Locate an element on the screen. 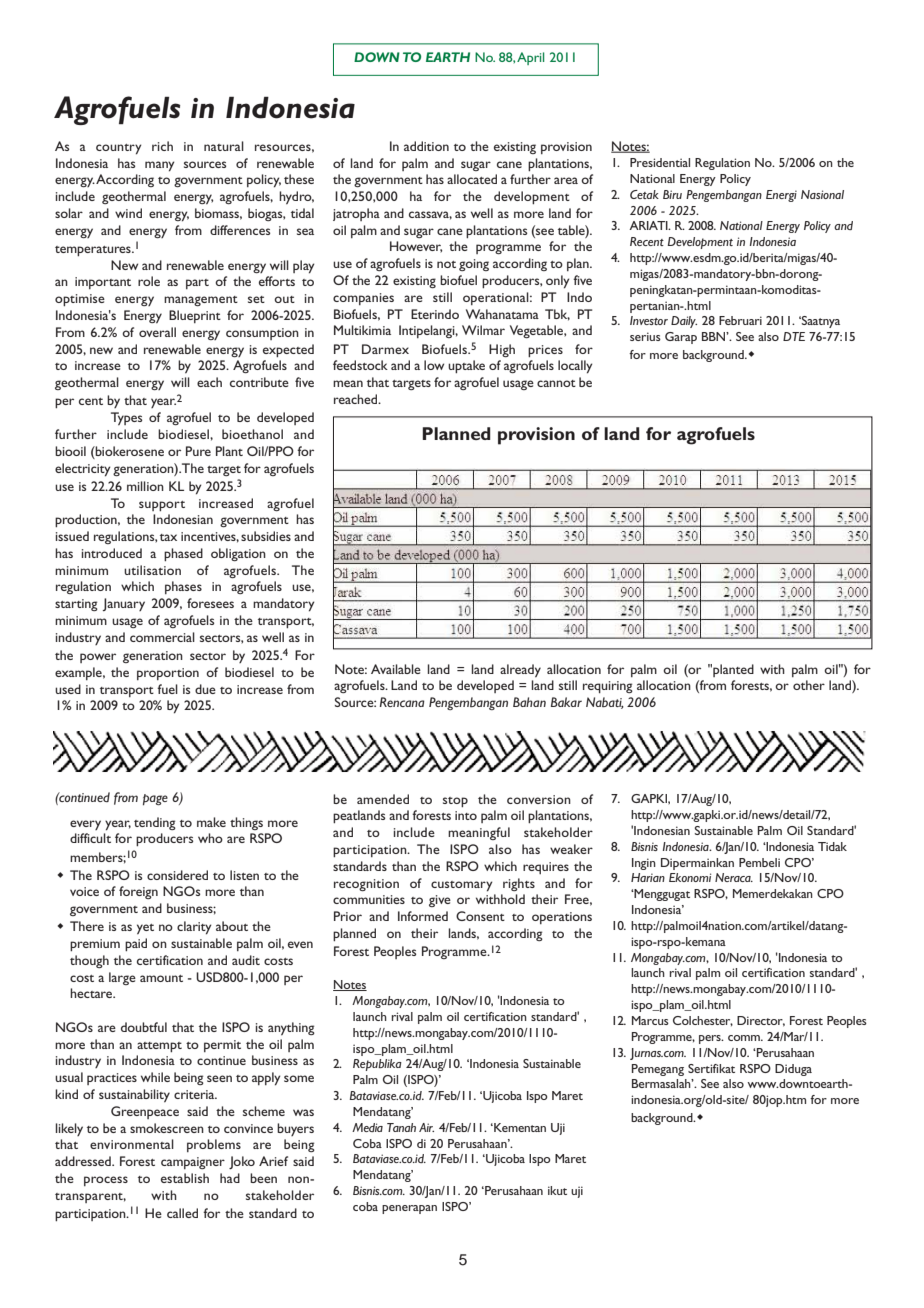 This screenshot has height=1308, width=924. Presidential is located at coordinates (660, 162).
